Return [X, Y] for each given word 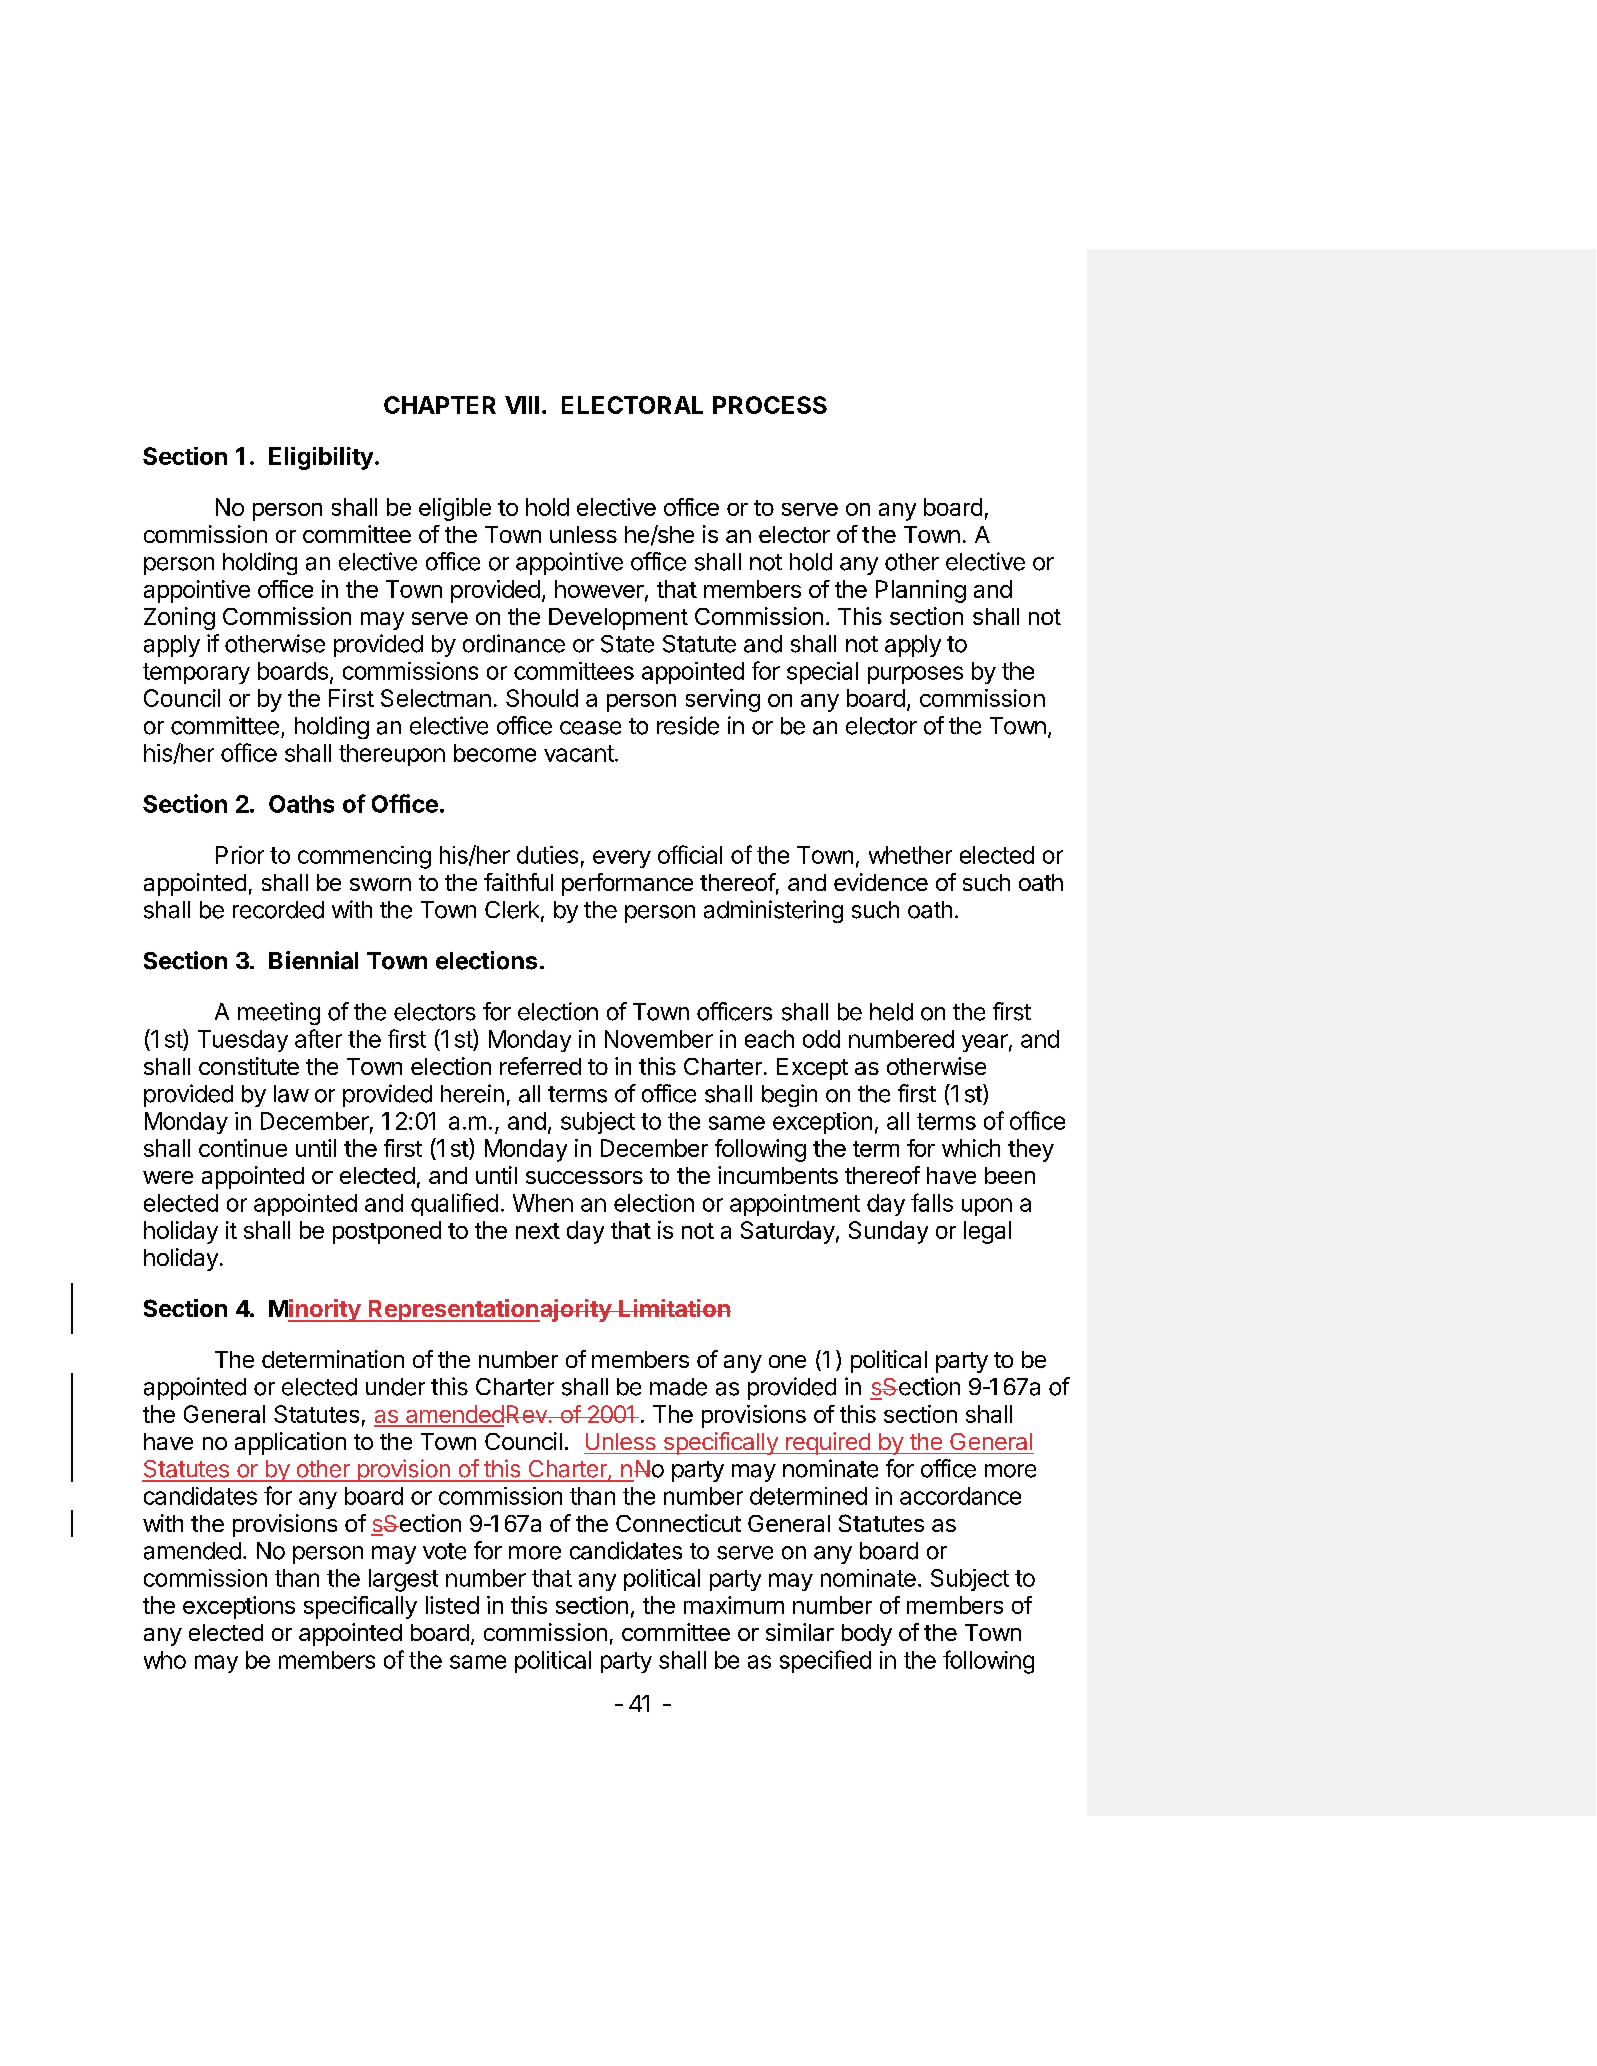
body [867, 1635]
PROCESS [770, 405]
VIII [522, 405]
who [165, 1660]
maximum [734, 1605]
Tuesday [243, 1041]
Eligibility [321, 458]
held [891, 1012]
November [659, 1039]
